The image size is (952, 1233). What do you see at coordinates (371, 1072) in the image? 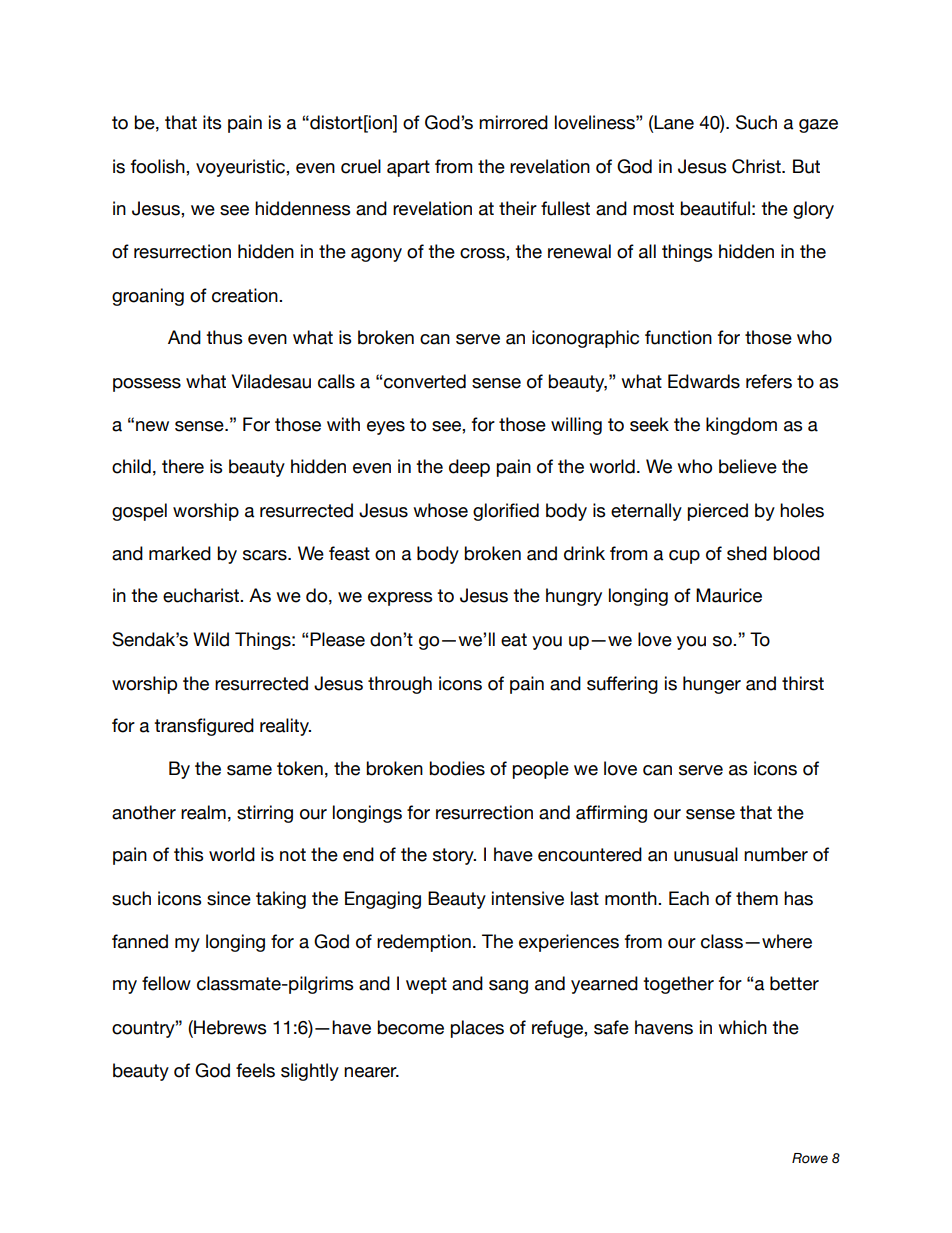
I see `nearer` at bounding box center [371, 1072].
